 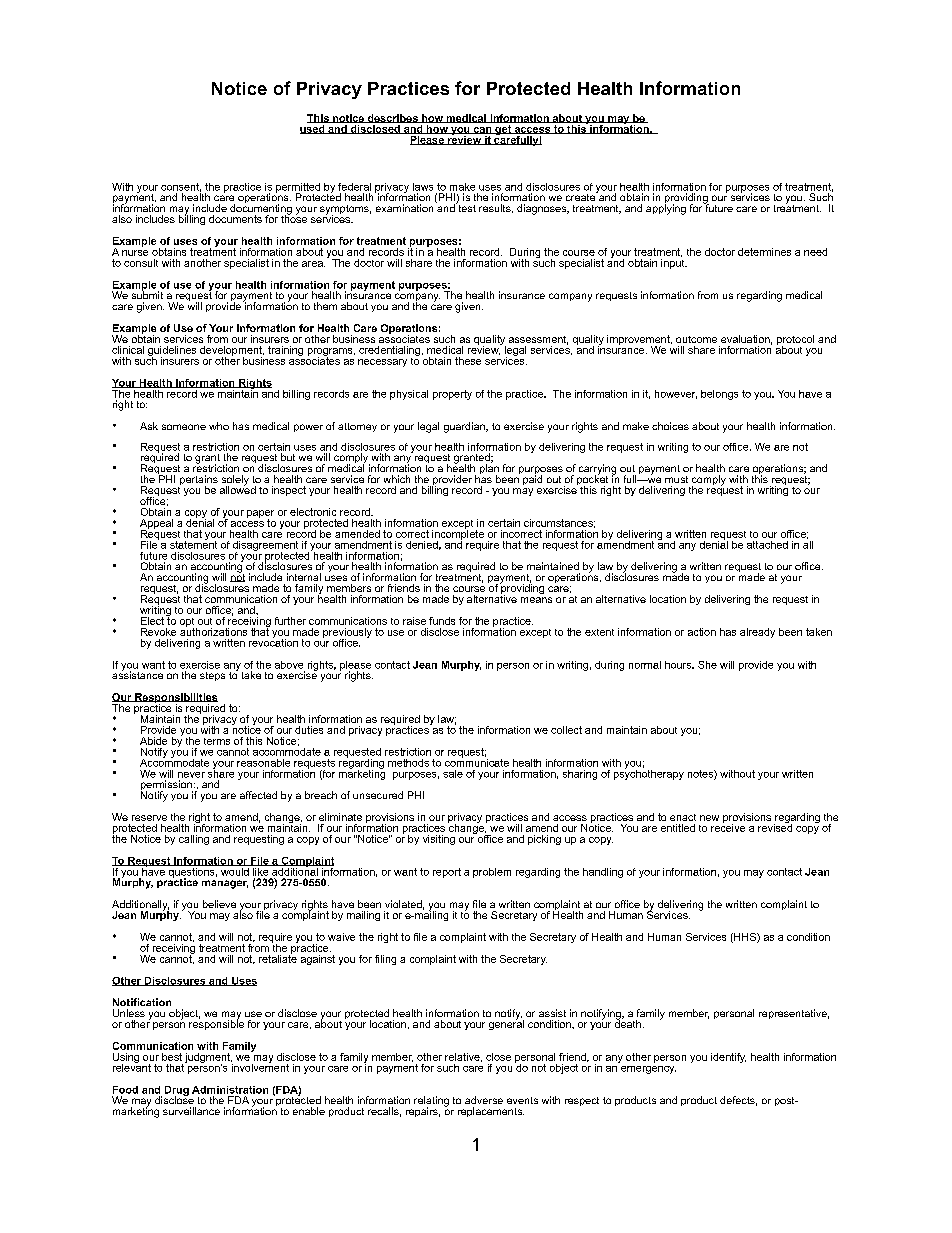 What do you see at coordinates (728, 827) in the screenshot?
I see `receive` at bounding box center [728, 827].
